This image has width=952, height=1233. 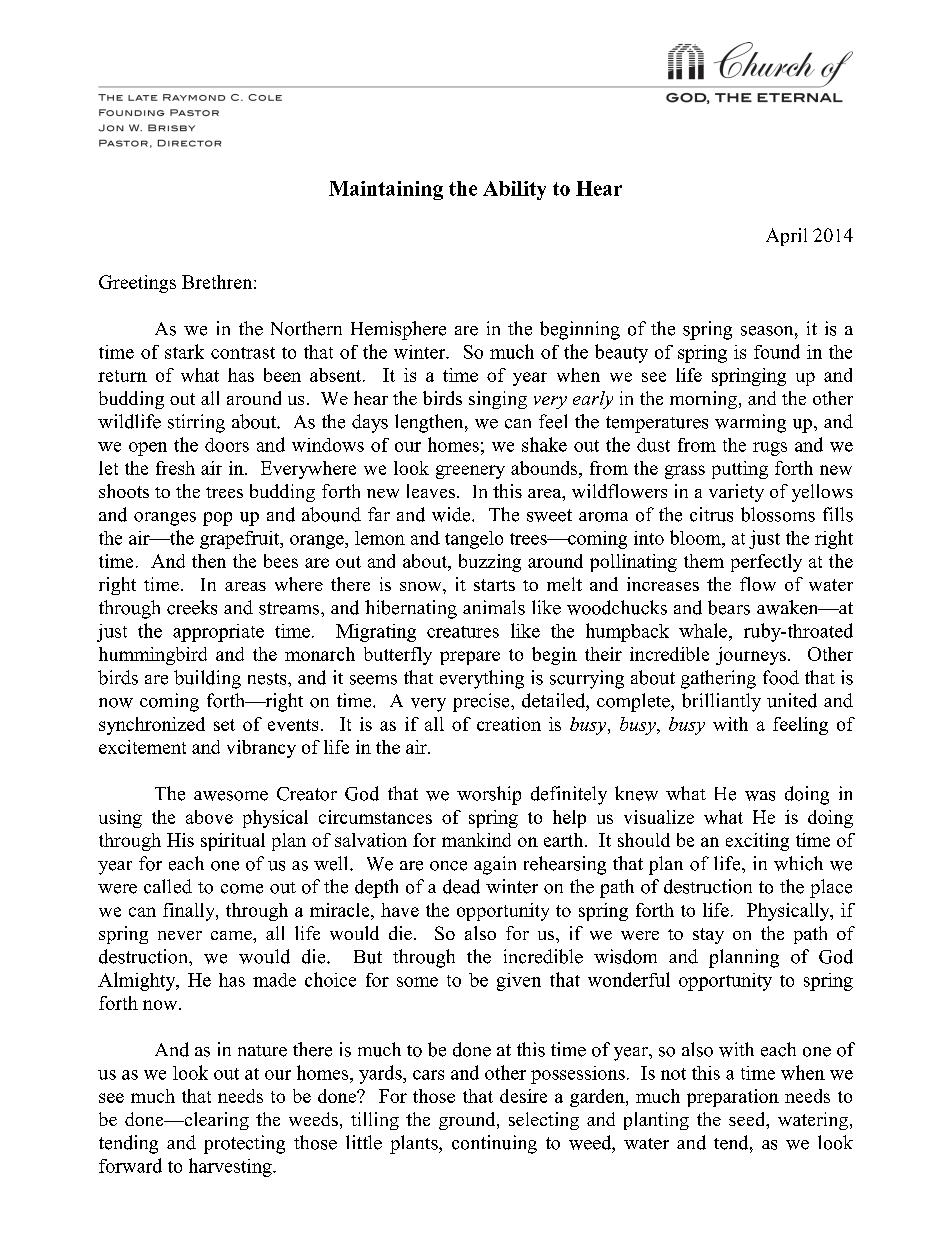 What do you see at coordinates (514, 190) in the image?
I see `Ability` at bounding box center [514, 190].
